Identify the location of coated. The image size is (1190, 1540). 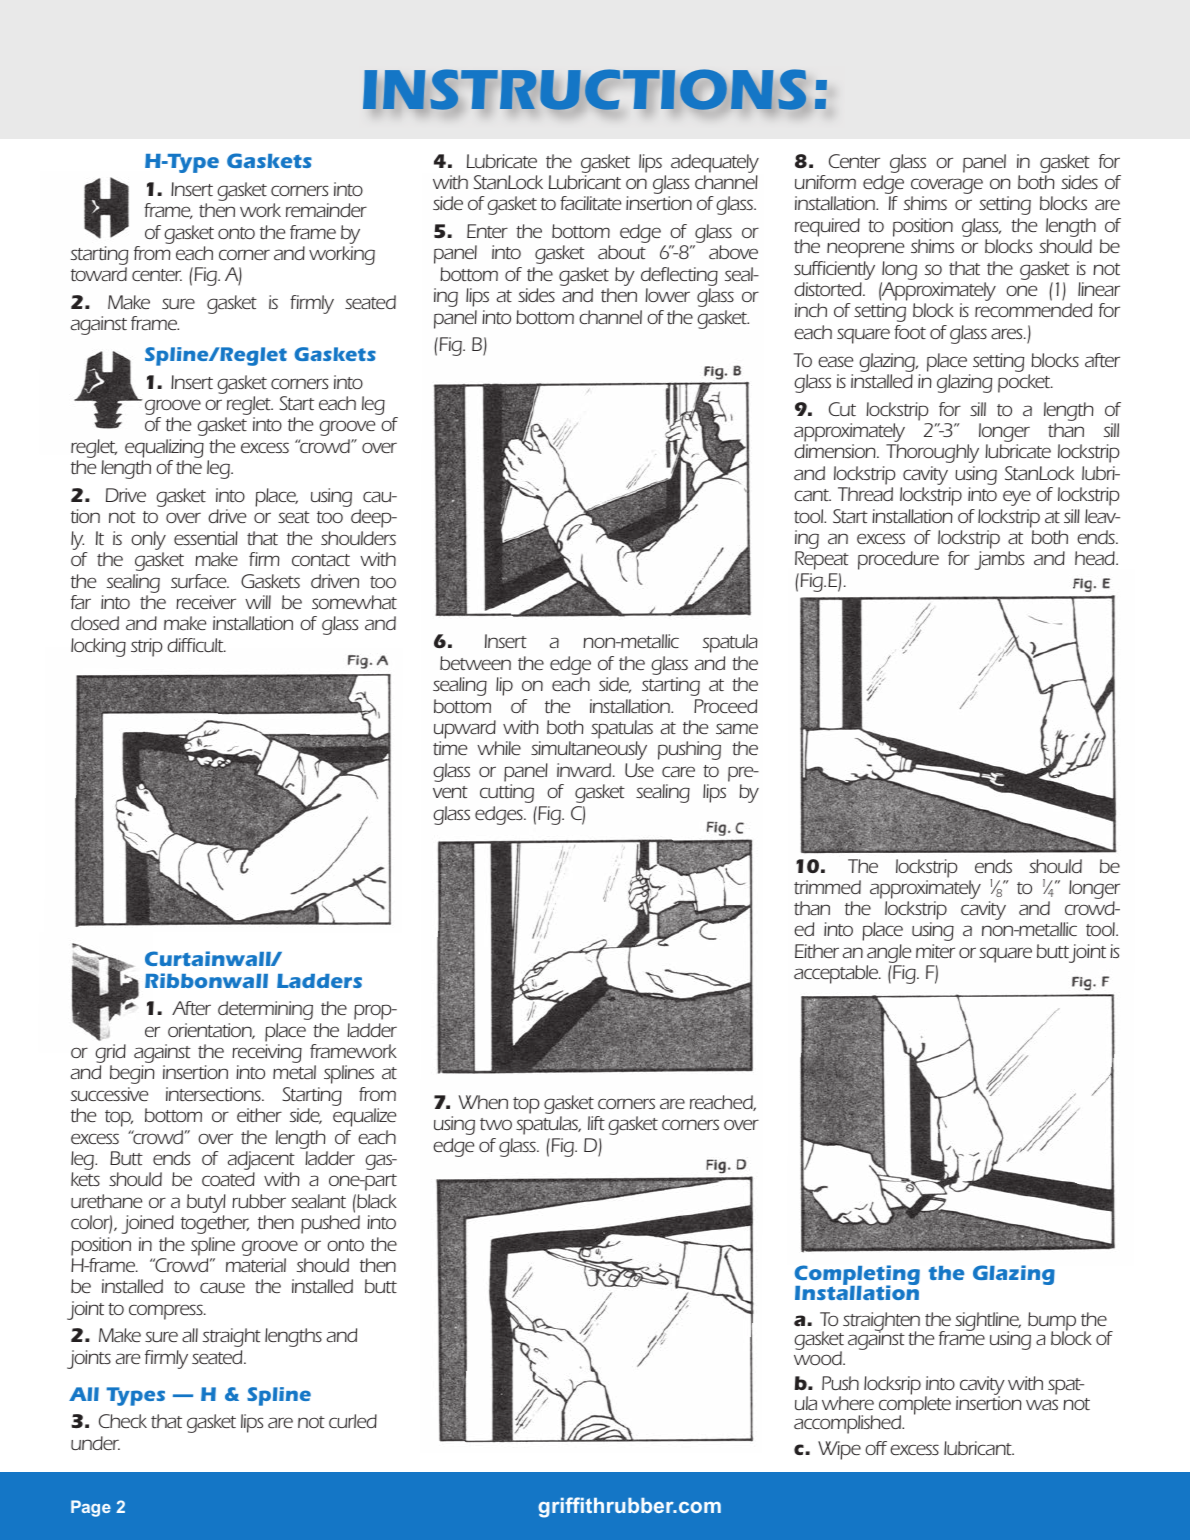
(228, 1179).
